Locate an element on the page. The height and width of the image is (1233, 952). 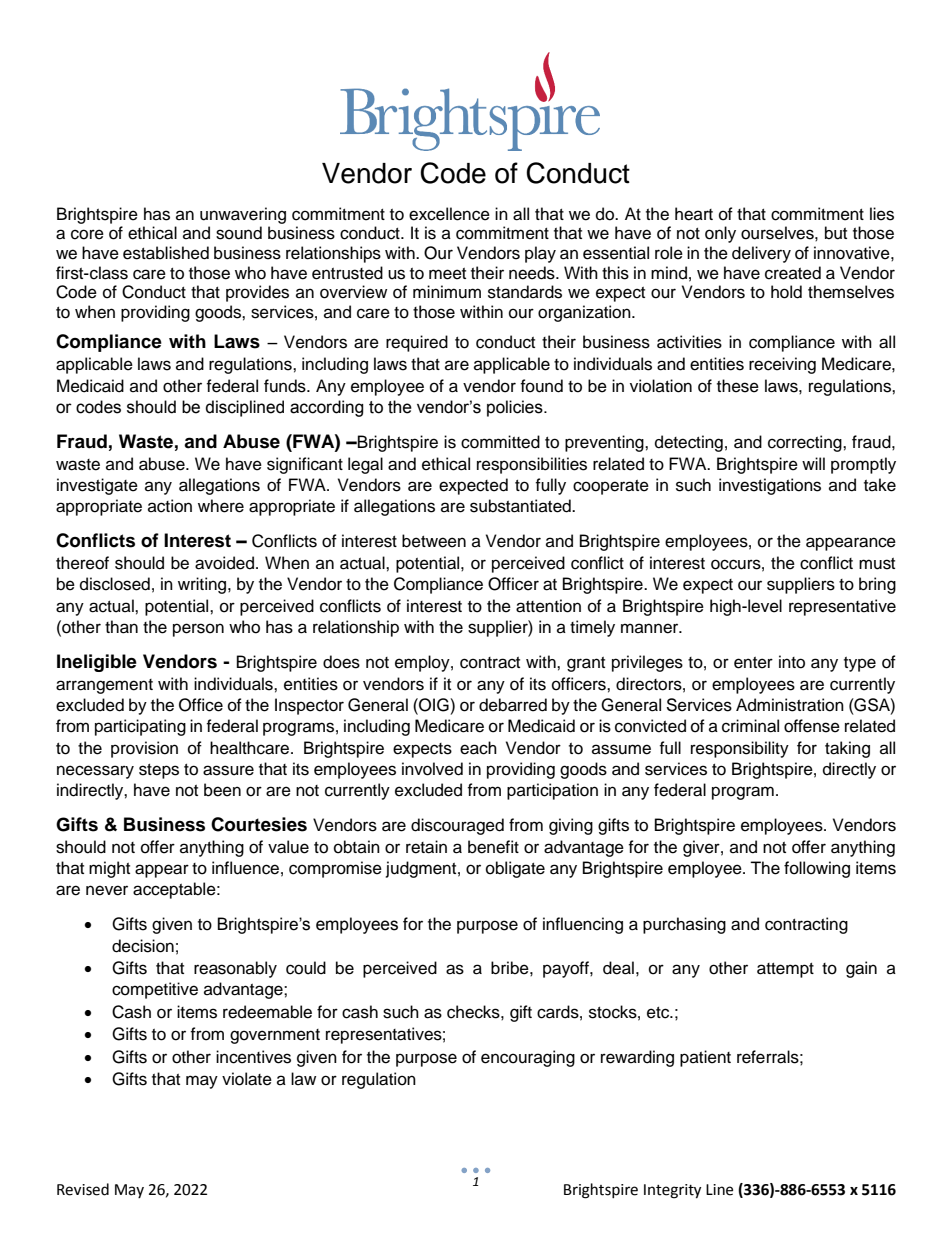
between is located at coordinates (434, 541).
